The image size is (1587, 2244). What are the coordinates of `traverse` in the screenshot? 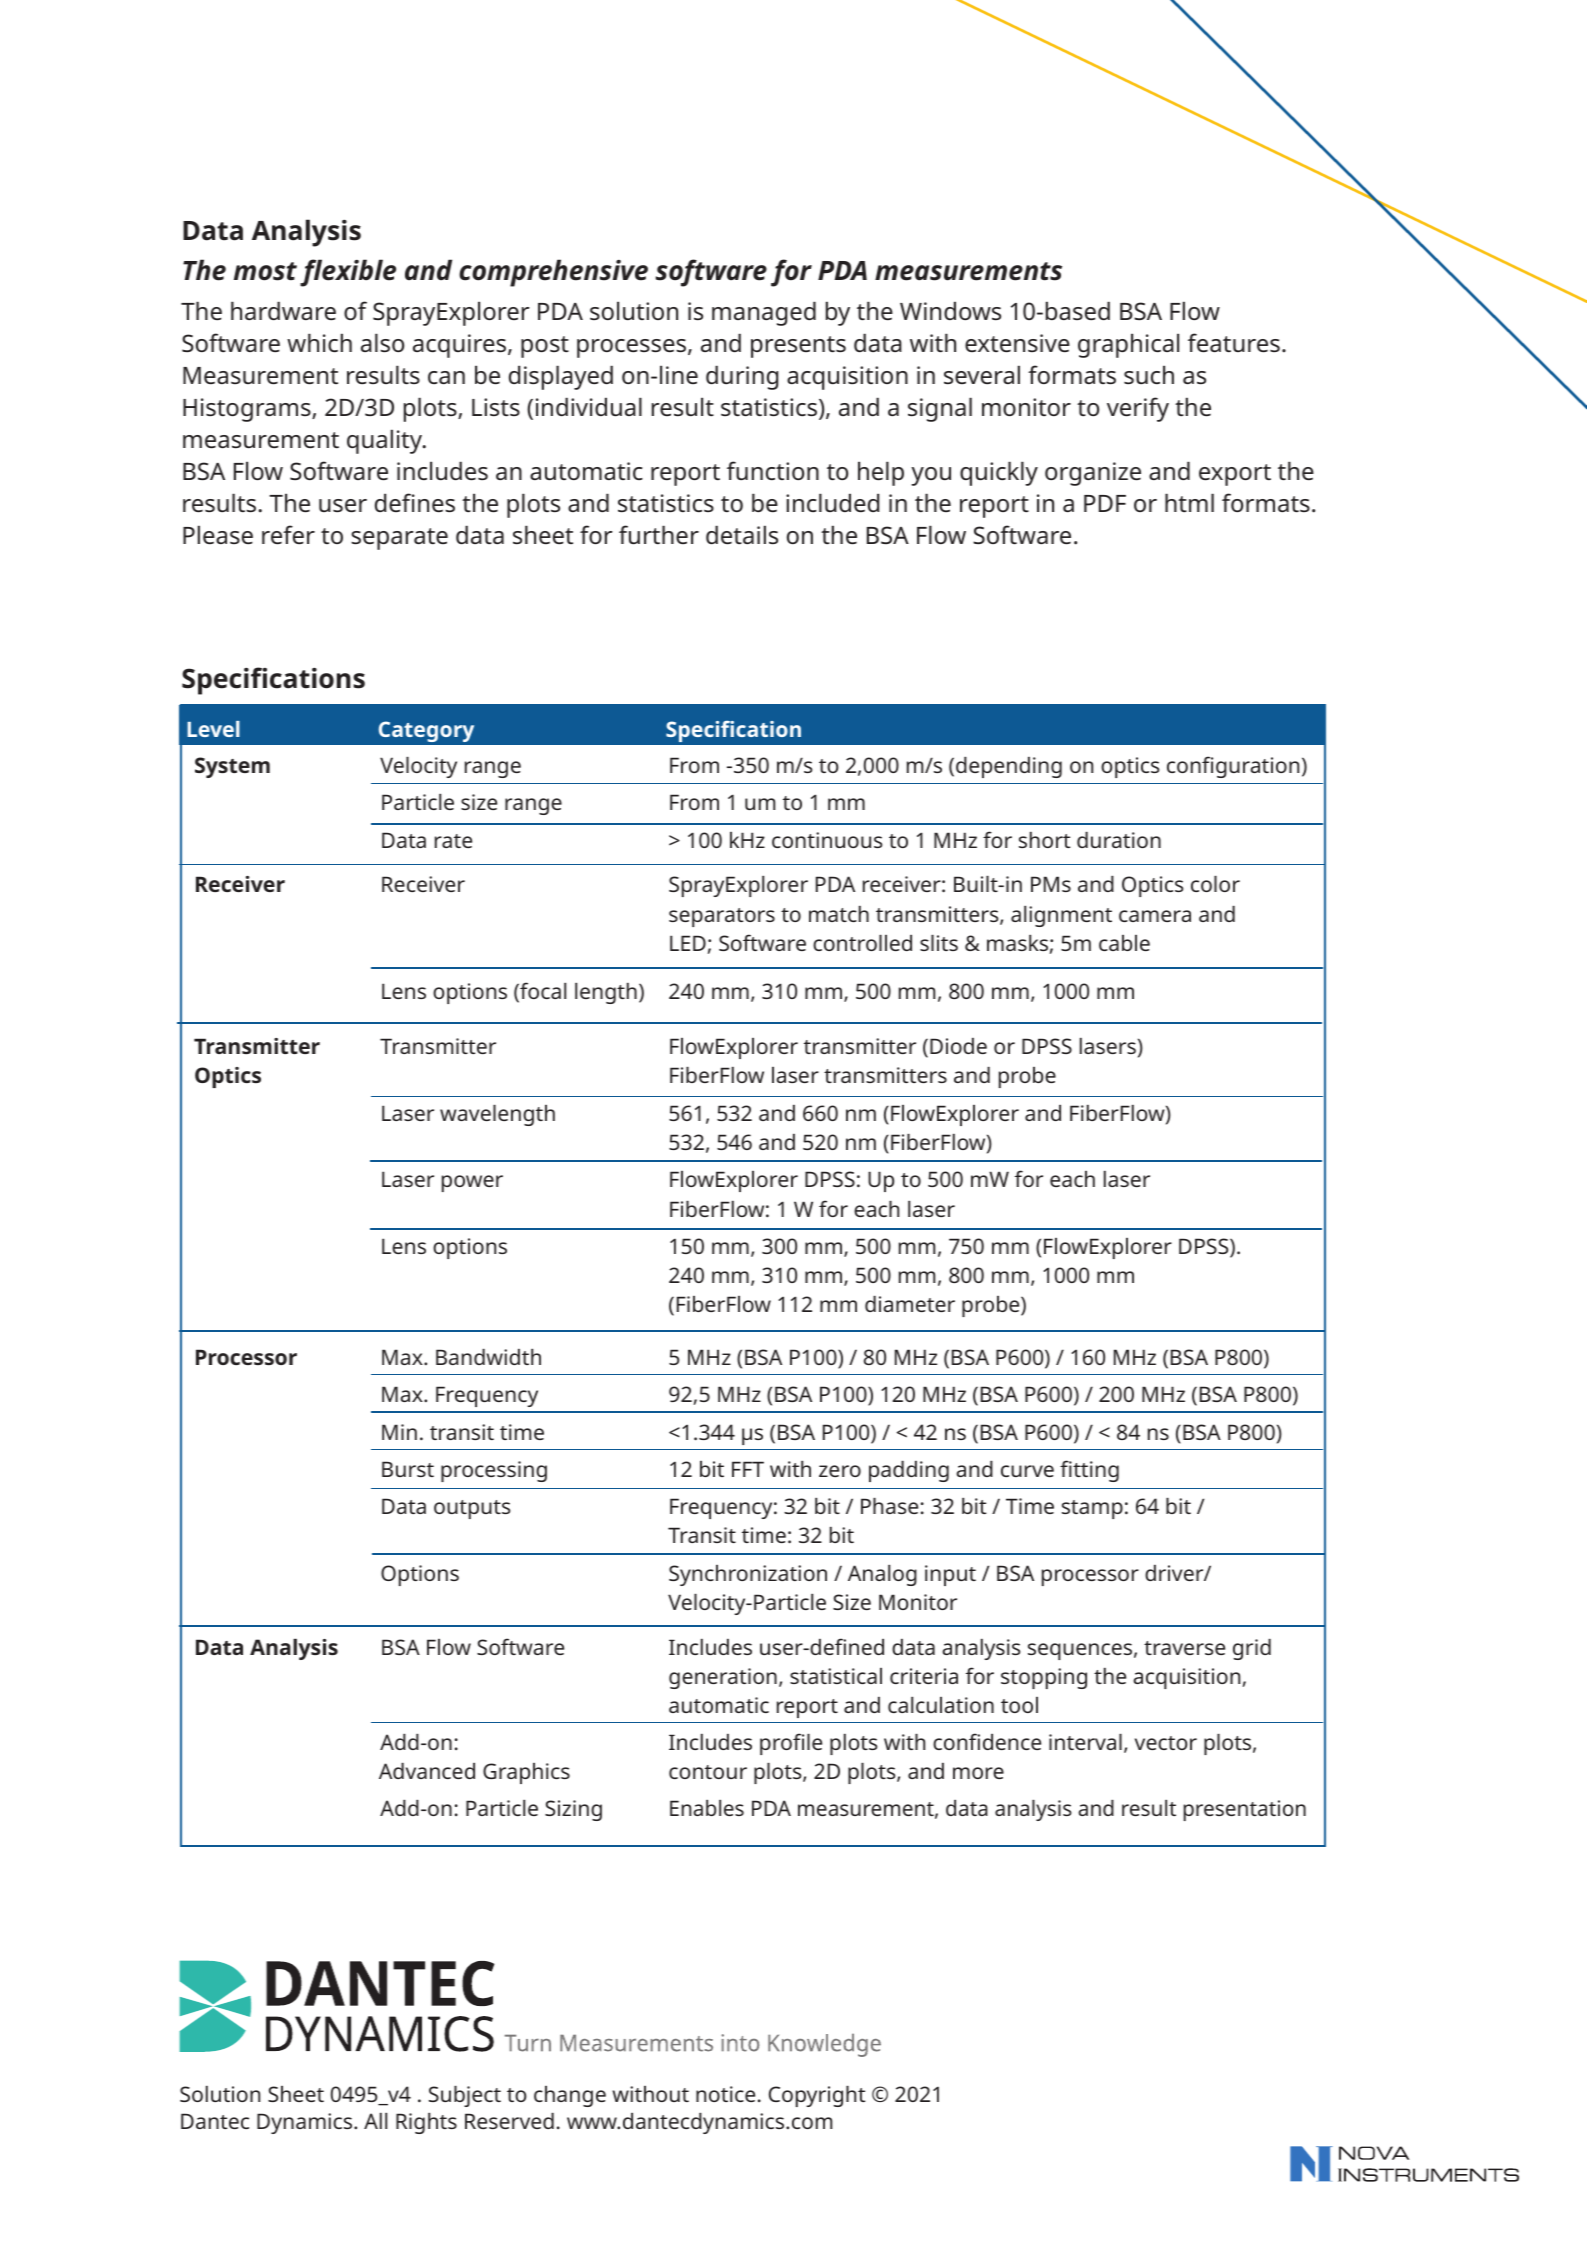 It's located at (1184, 1648).
